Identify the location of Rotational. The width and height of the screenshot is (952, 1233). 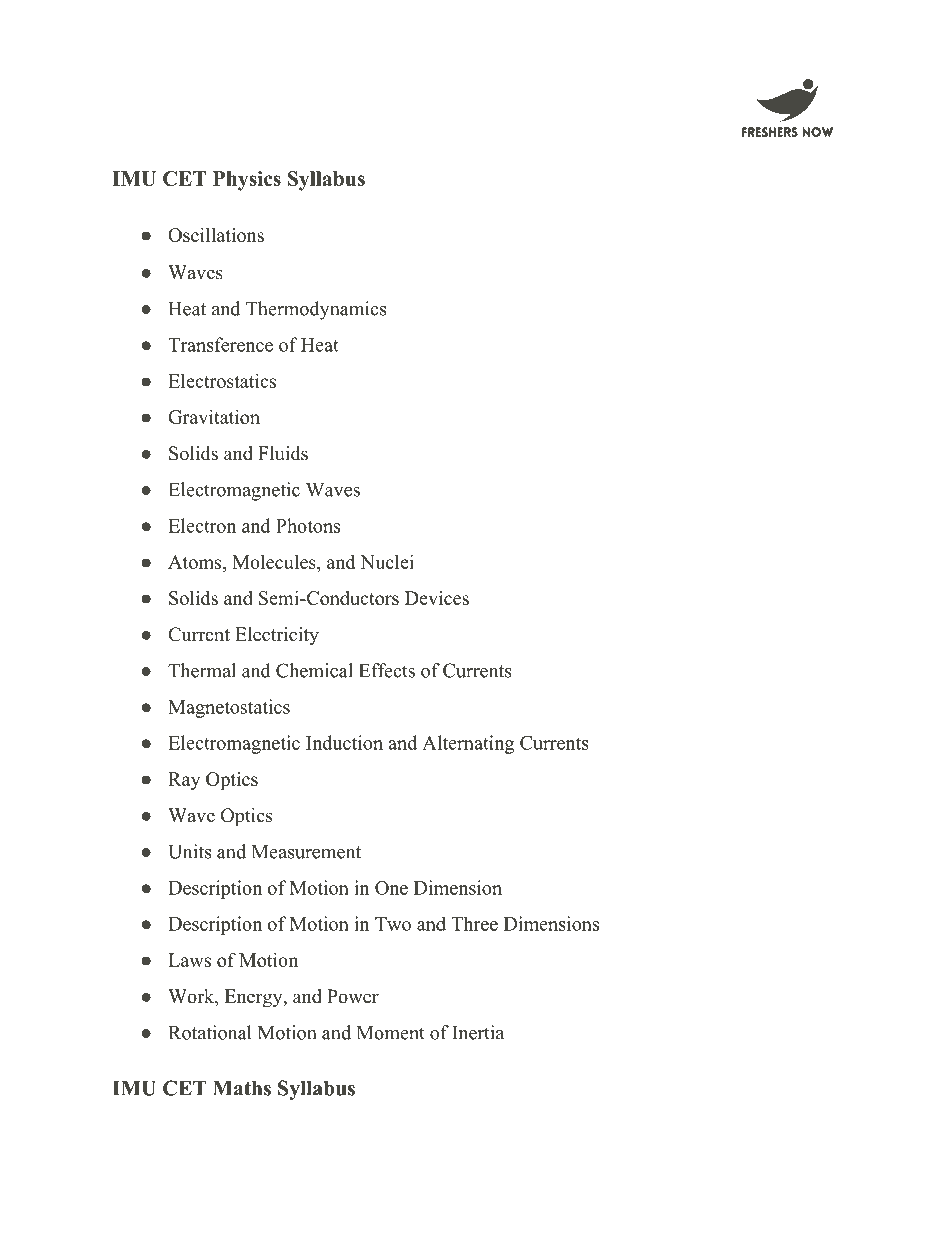
(210, 1032).
